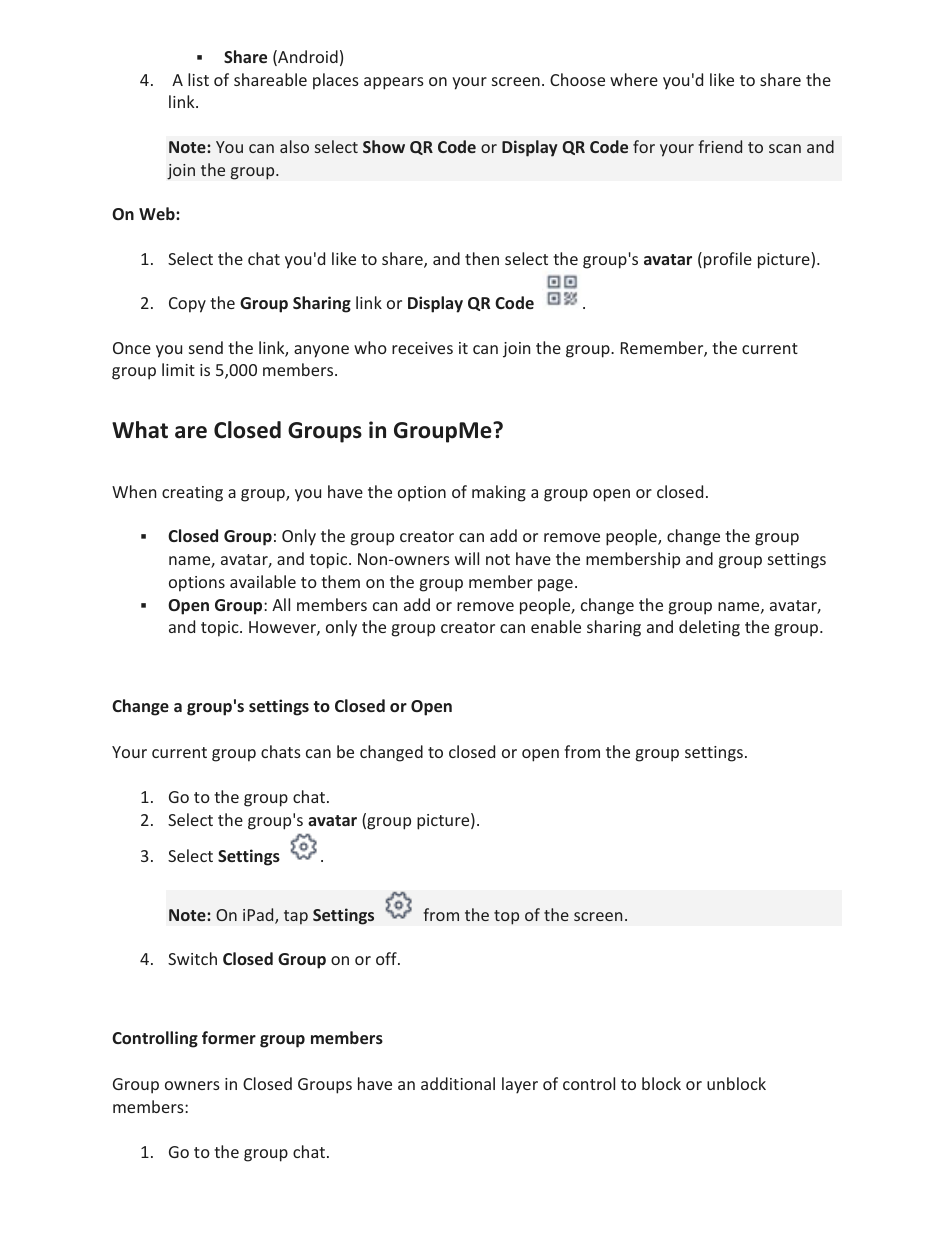 The height and width of the page is (1233, 952). Describe the element at coordinates (467, 558) in the page. I see `will` at that location.
